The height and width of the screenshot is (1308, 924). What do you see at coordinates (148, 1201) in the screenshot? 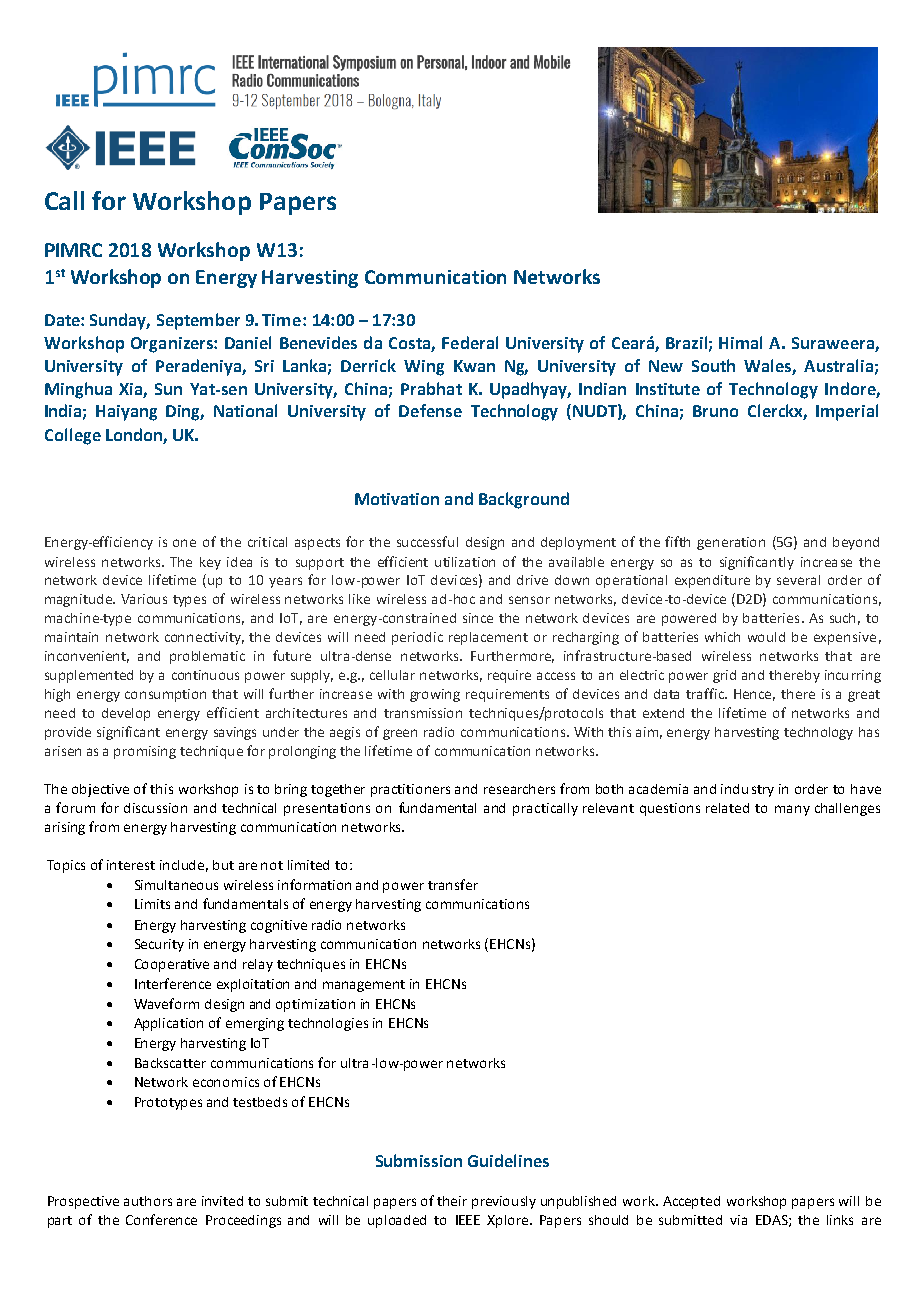
I see `authors` at bounding box center [148, 1201].
